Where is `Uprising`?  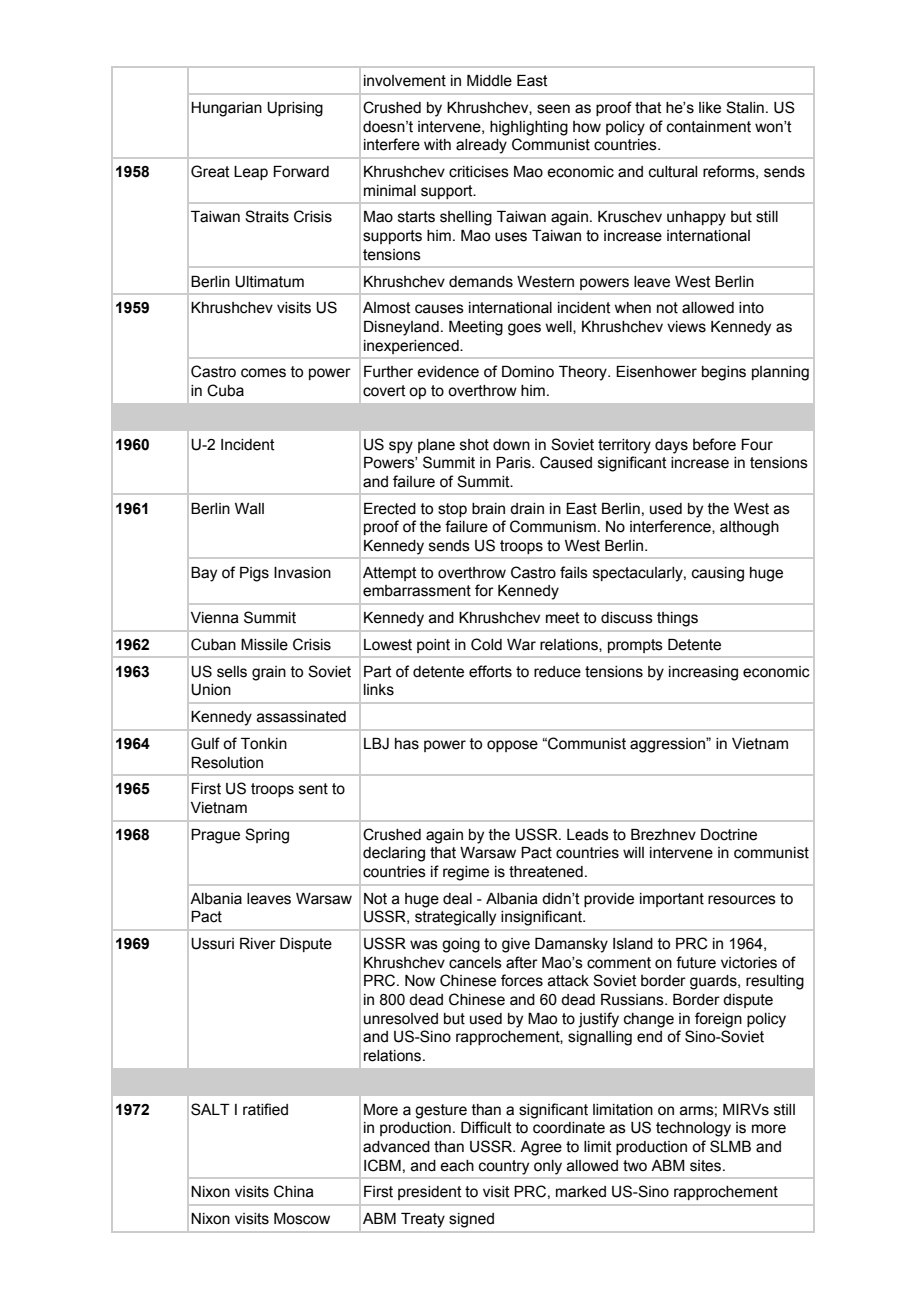
Uprising is located at coordinates (295, 109).
